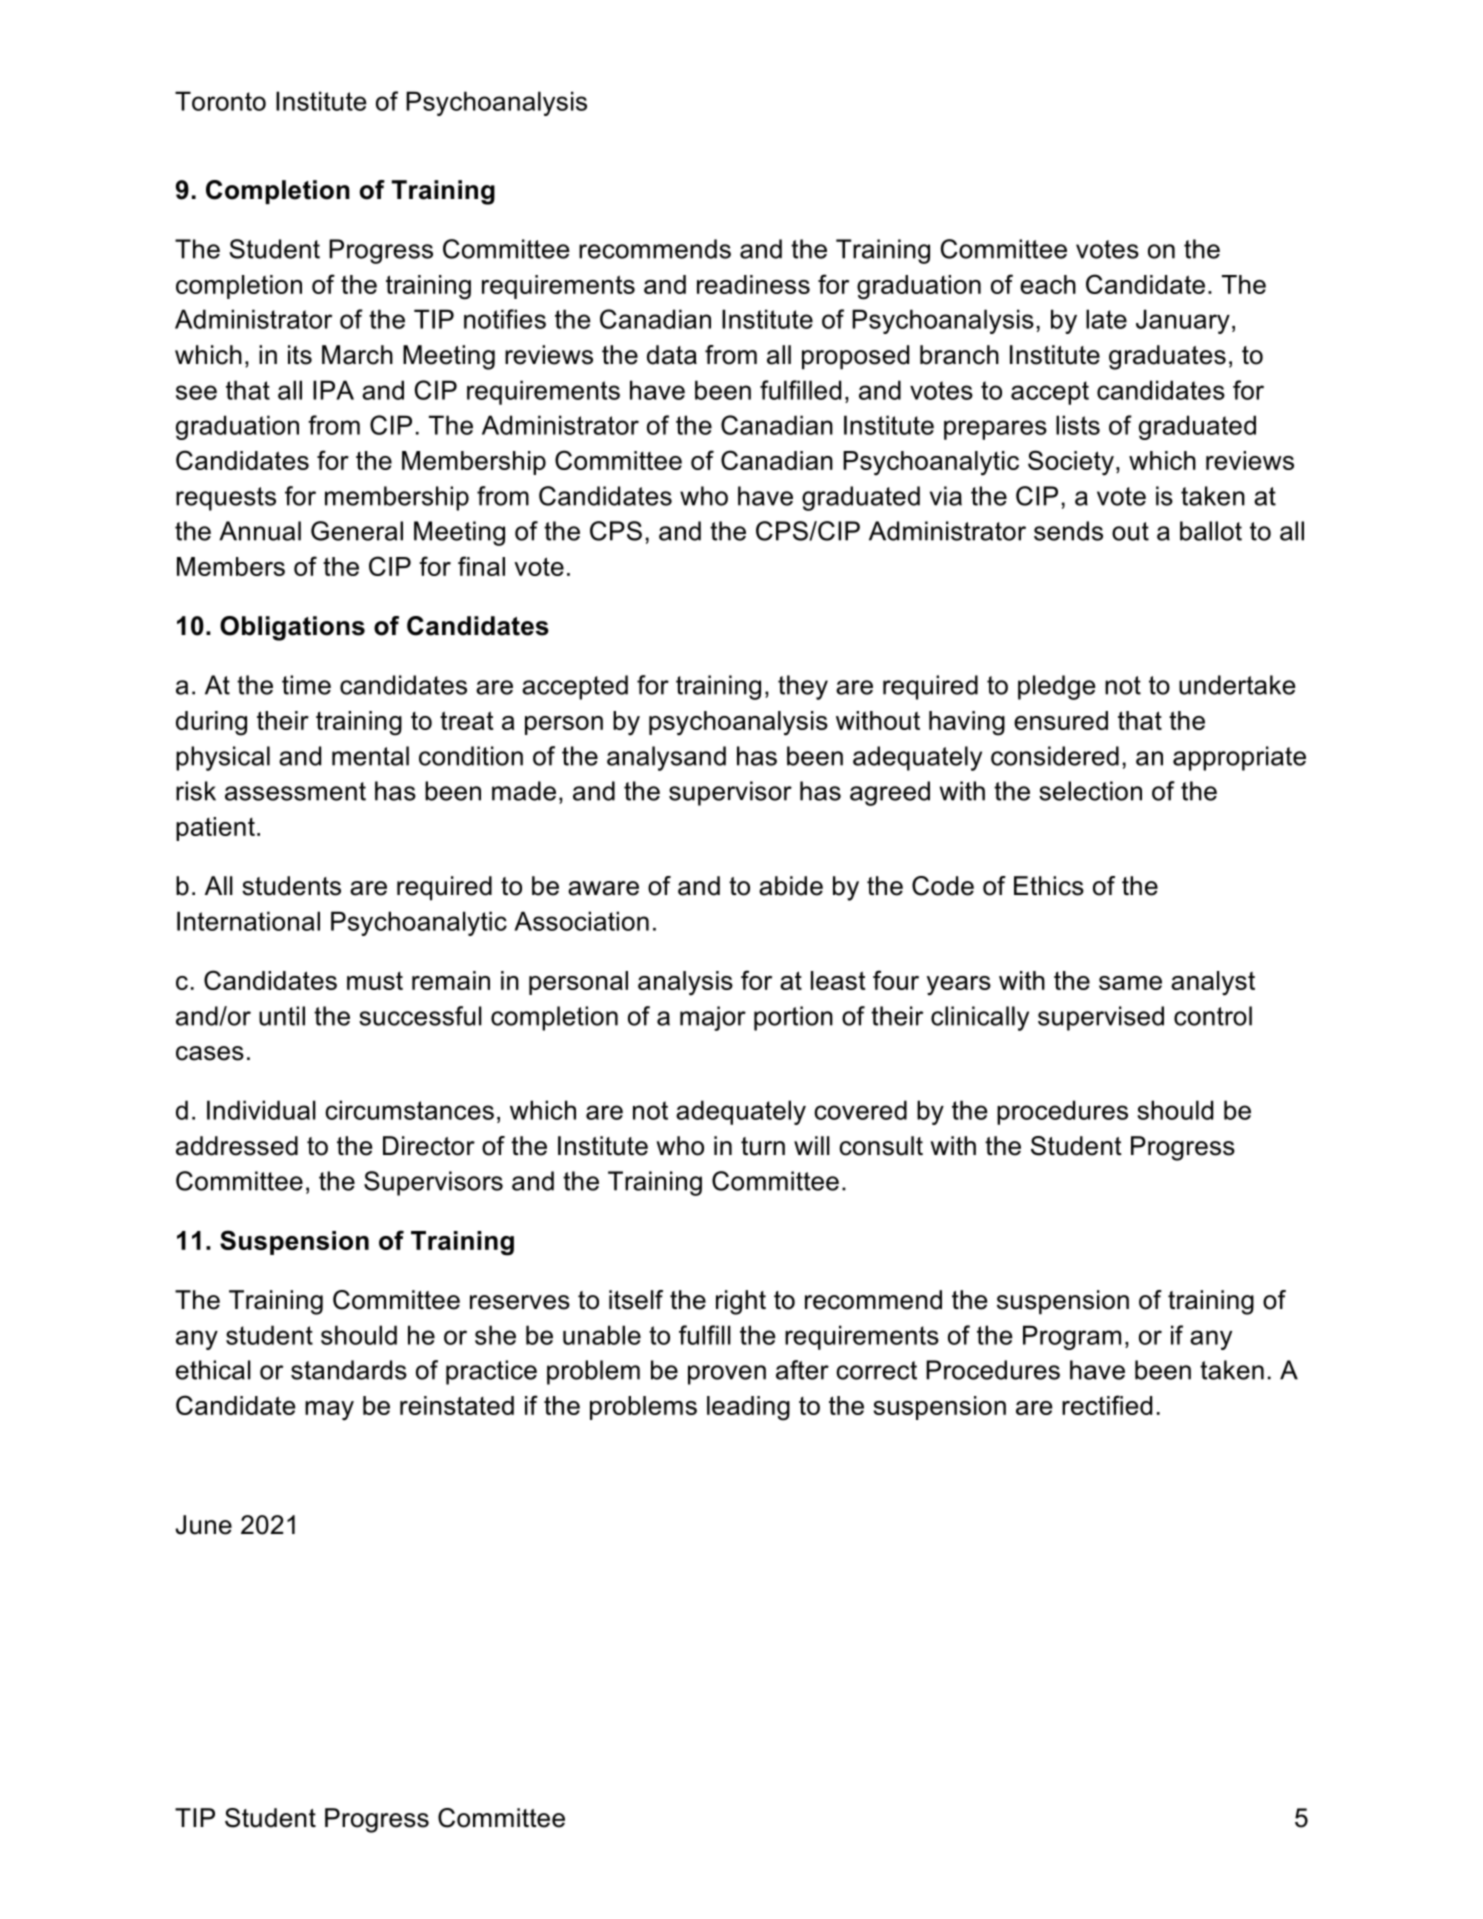 The height and width of the image is (1919, 1483). Describe the element at coordinates (1090, 791) in the image. I see `selection` at that location.
